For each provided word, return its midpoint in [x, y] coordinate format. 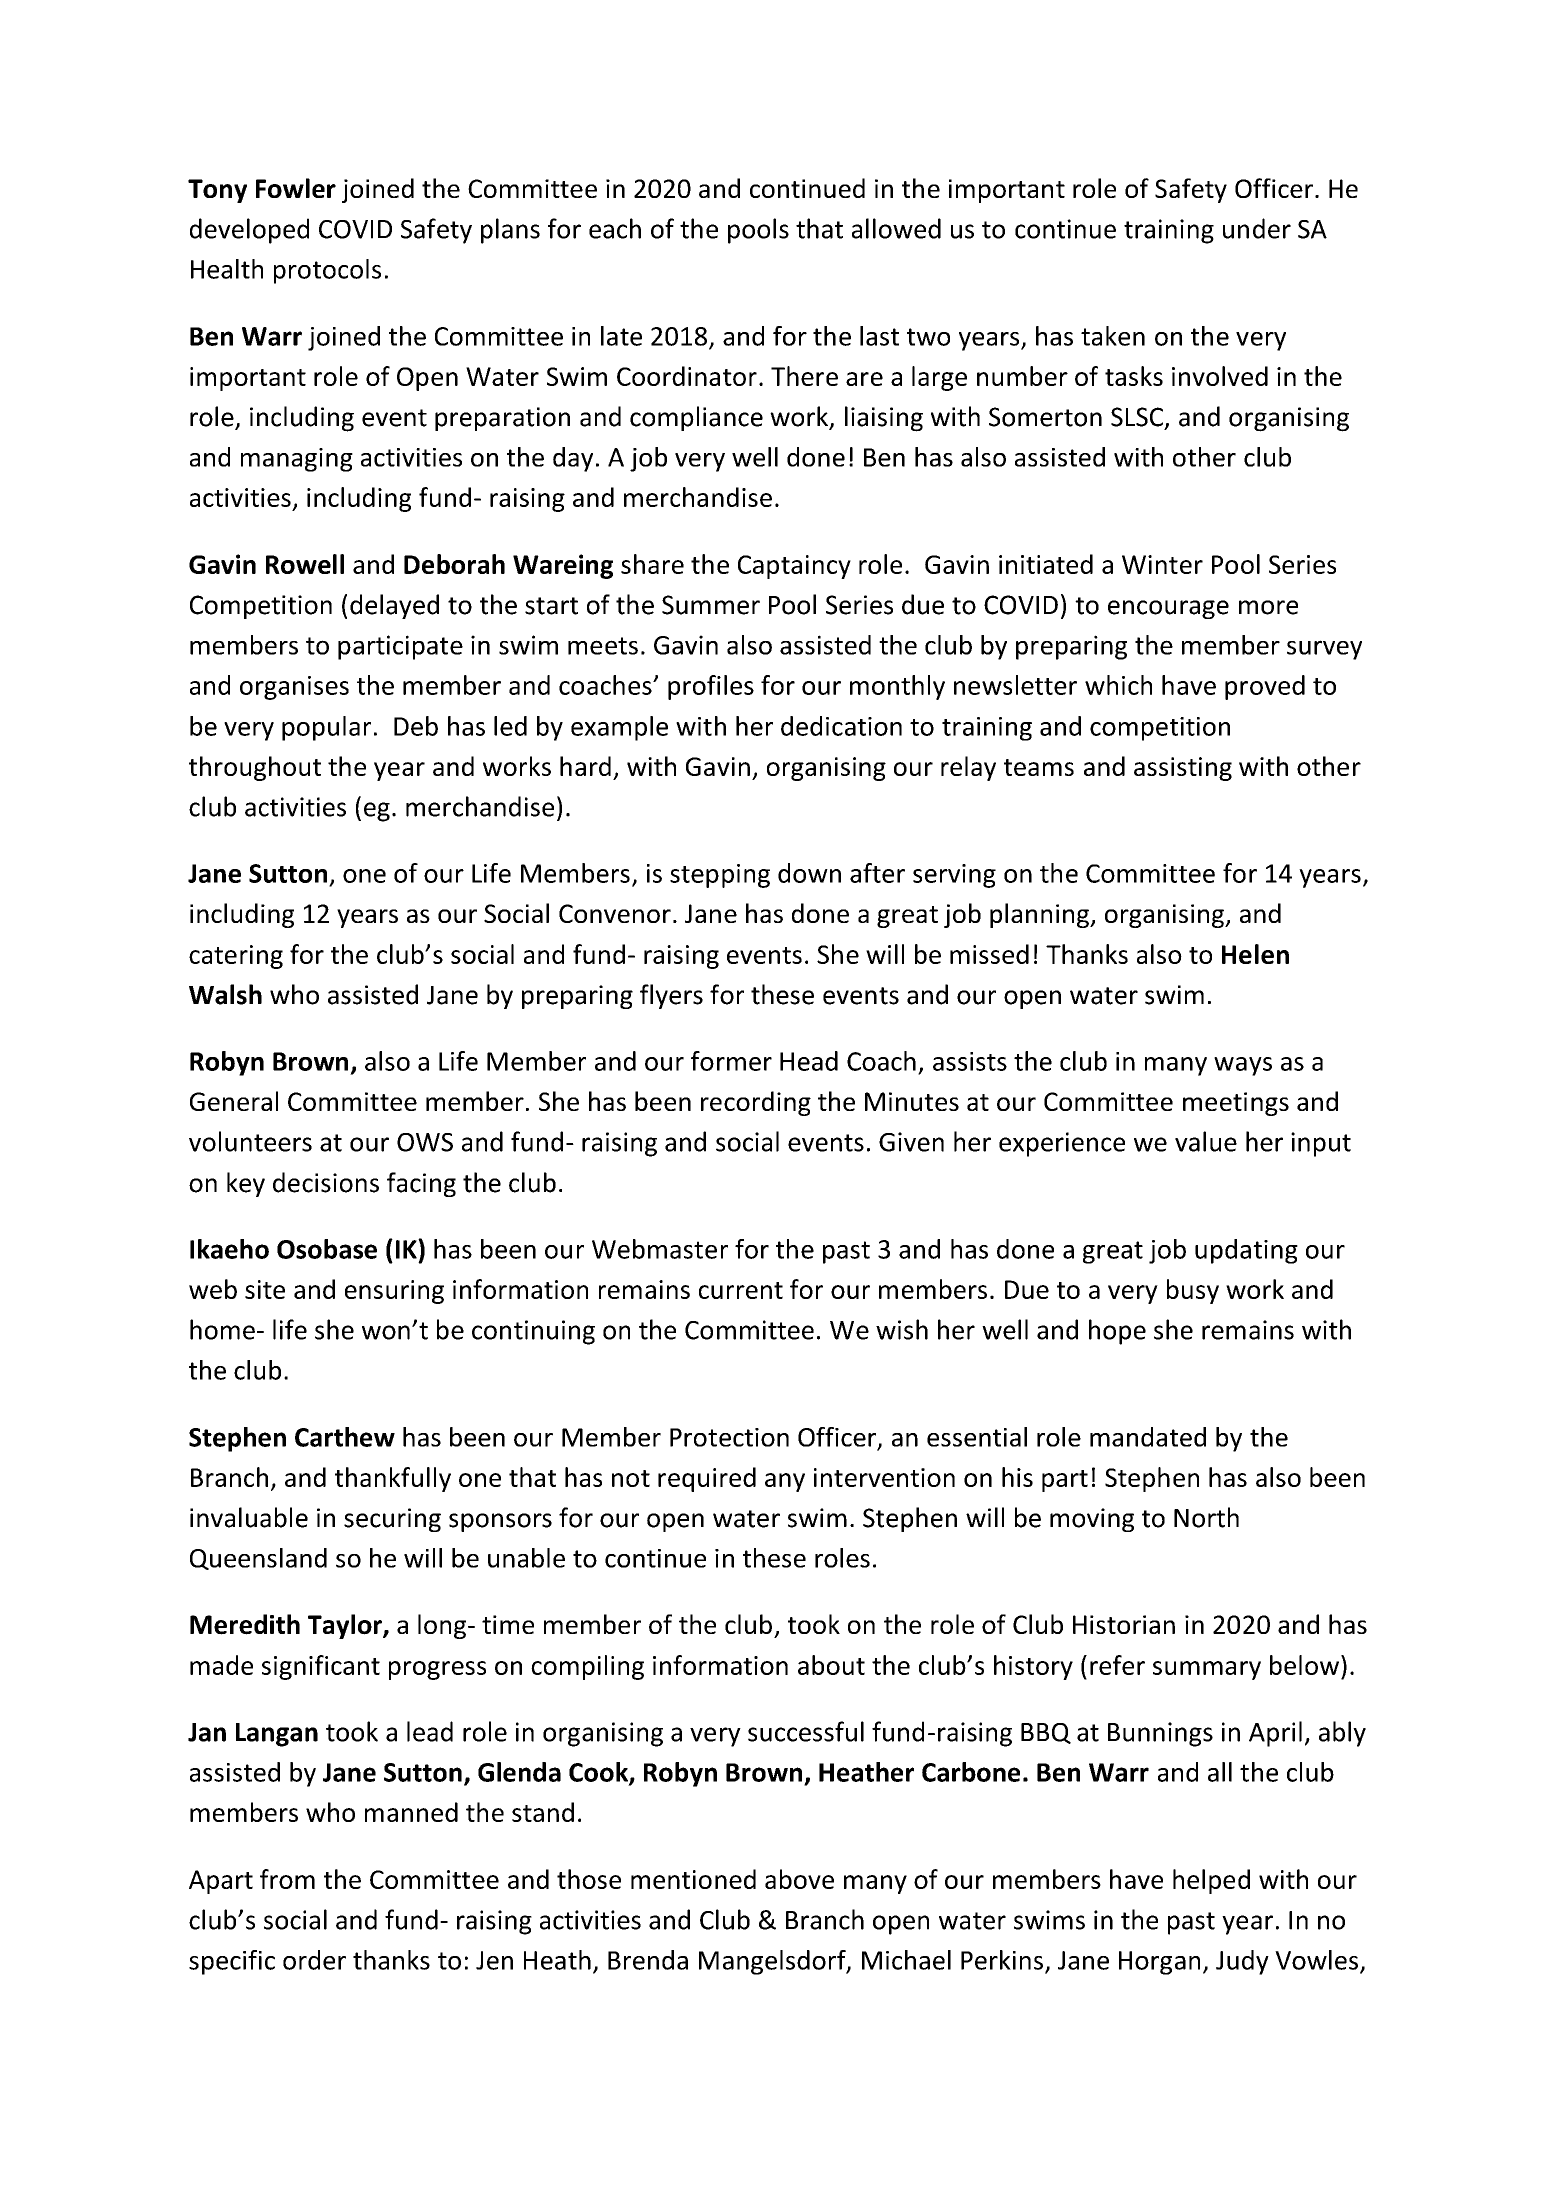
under [1257, 228]
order [314, 1960]
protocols [327, 271]
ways [1243, 1066]
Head [809, 1061]
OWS [425, 1142]
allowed [896, 228]
